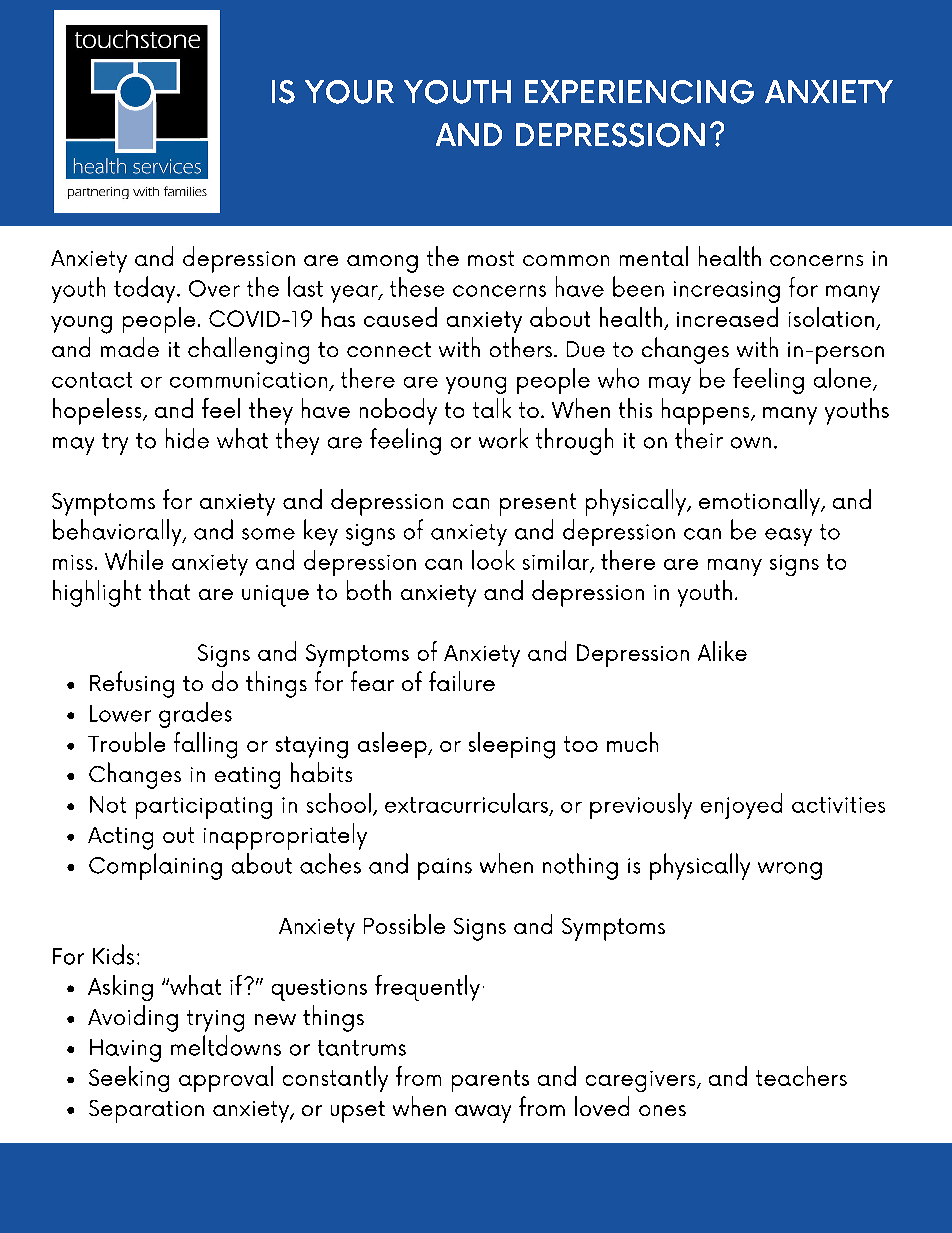 The width and height of the screenshot is (952, 1233). Describe the element at coordinates (349, 92) in the screenshot. I see `YOUR` at that location.
